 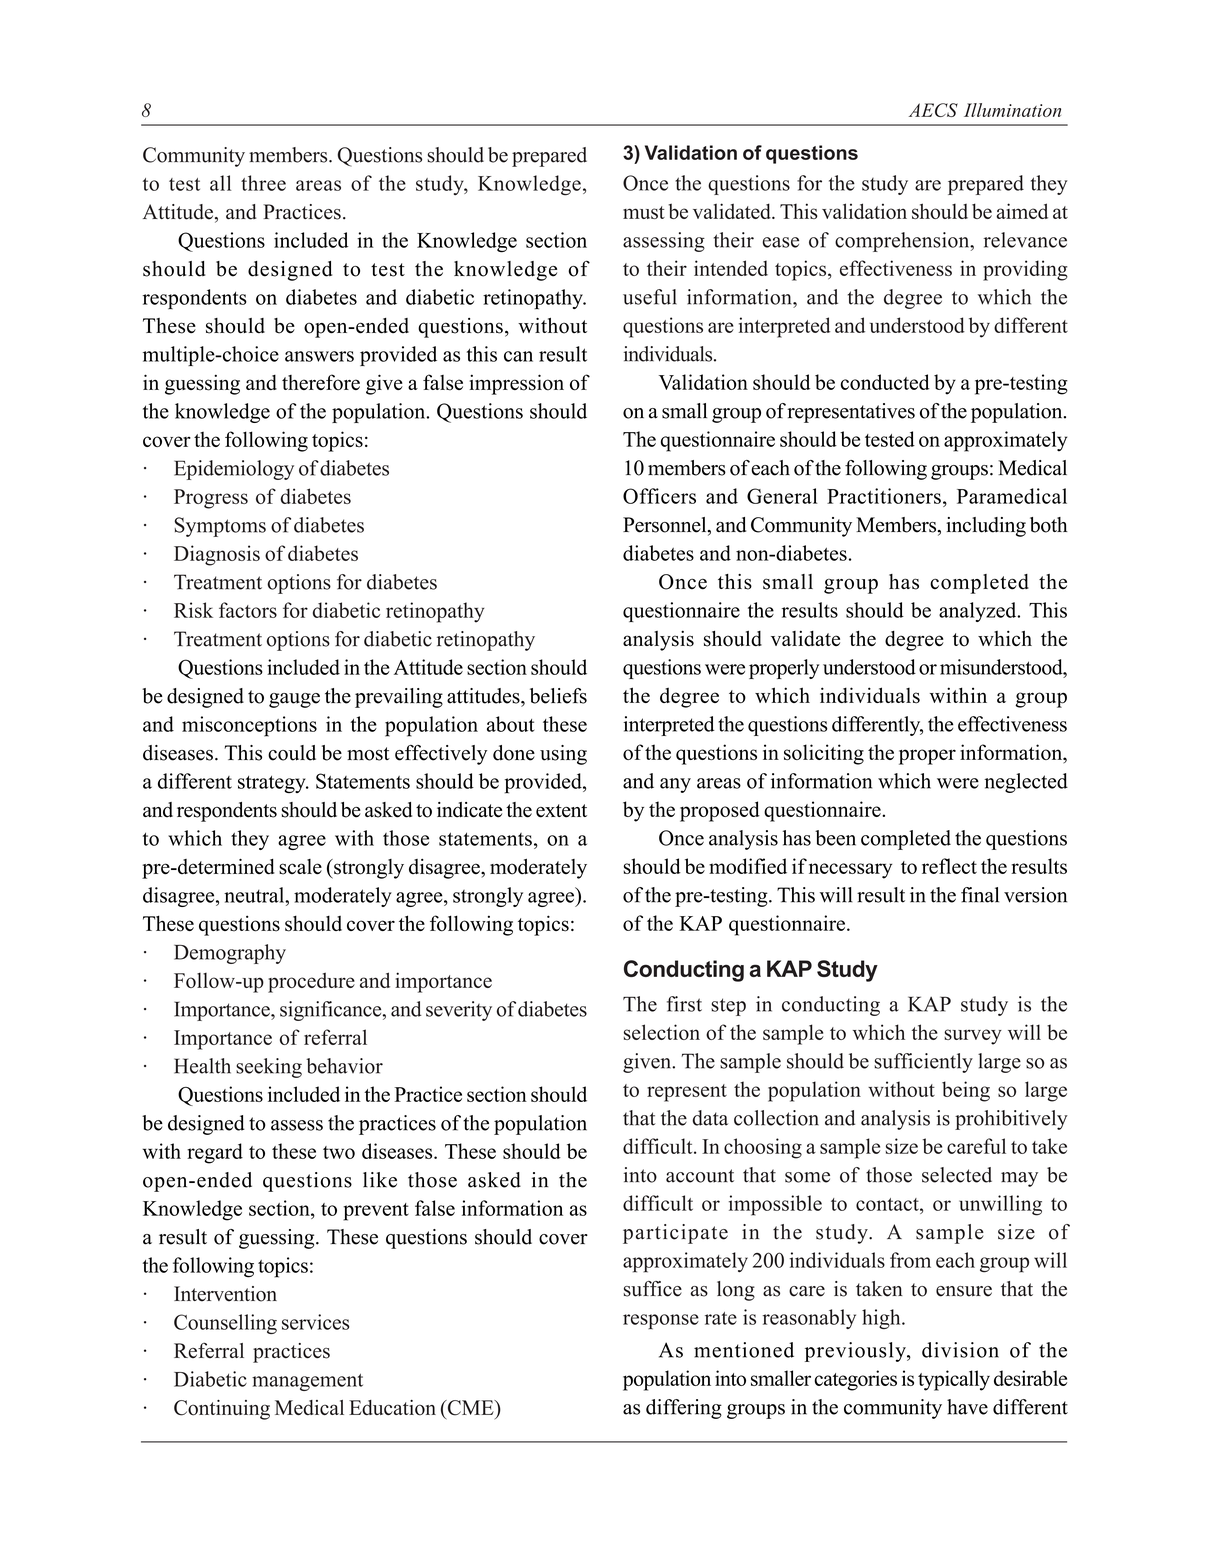 What do you see at coordinates (311, 982) in the page?
I see `procedure` at bounding box center [311, 982].
